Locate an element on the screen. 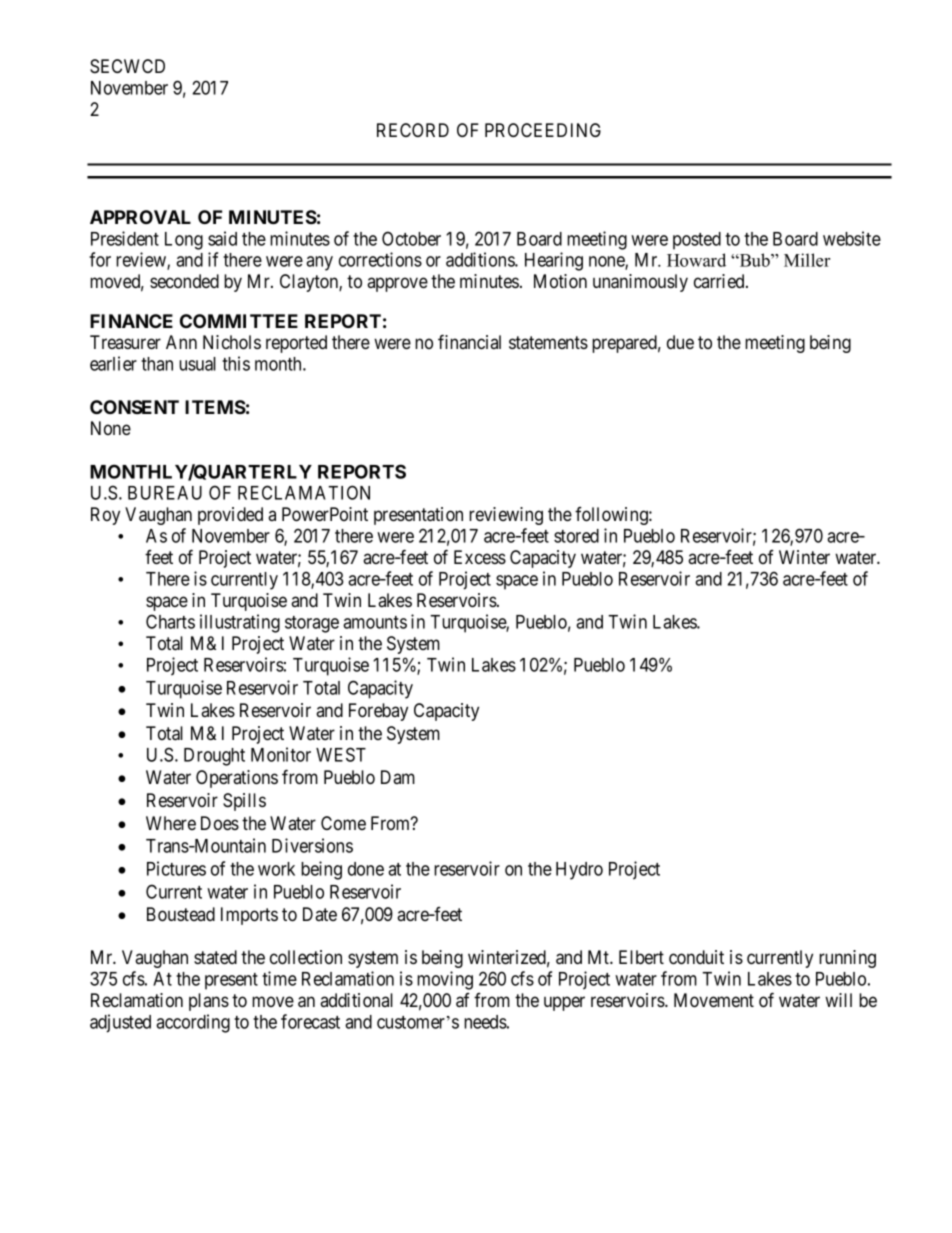  Dam is located at coordinates (398, 777).
